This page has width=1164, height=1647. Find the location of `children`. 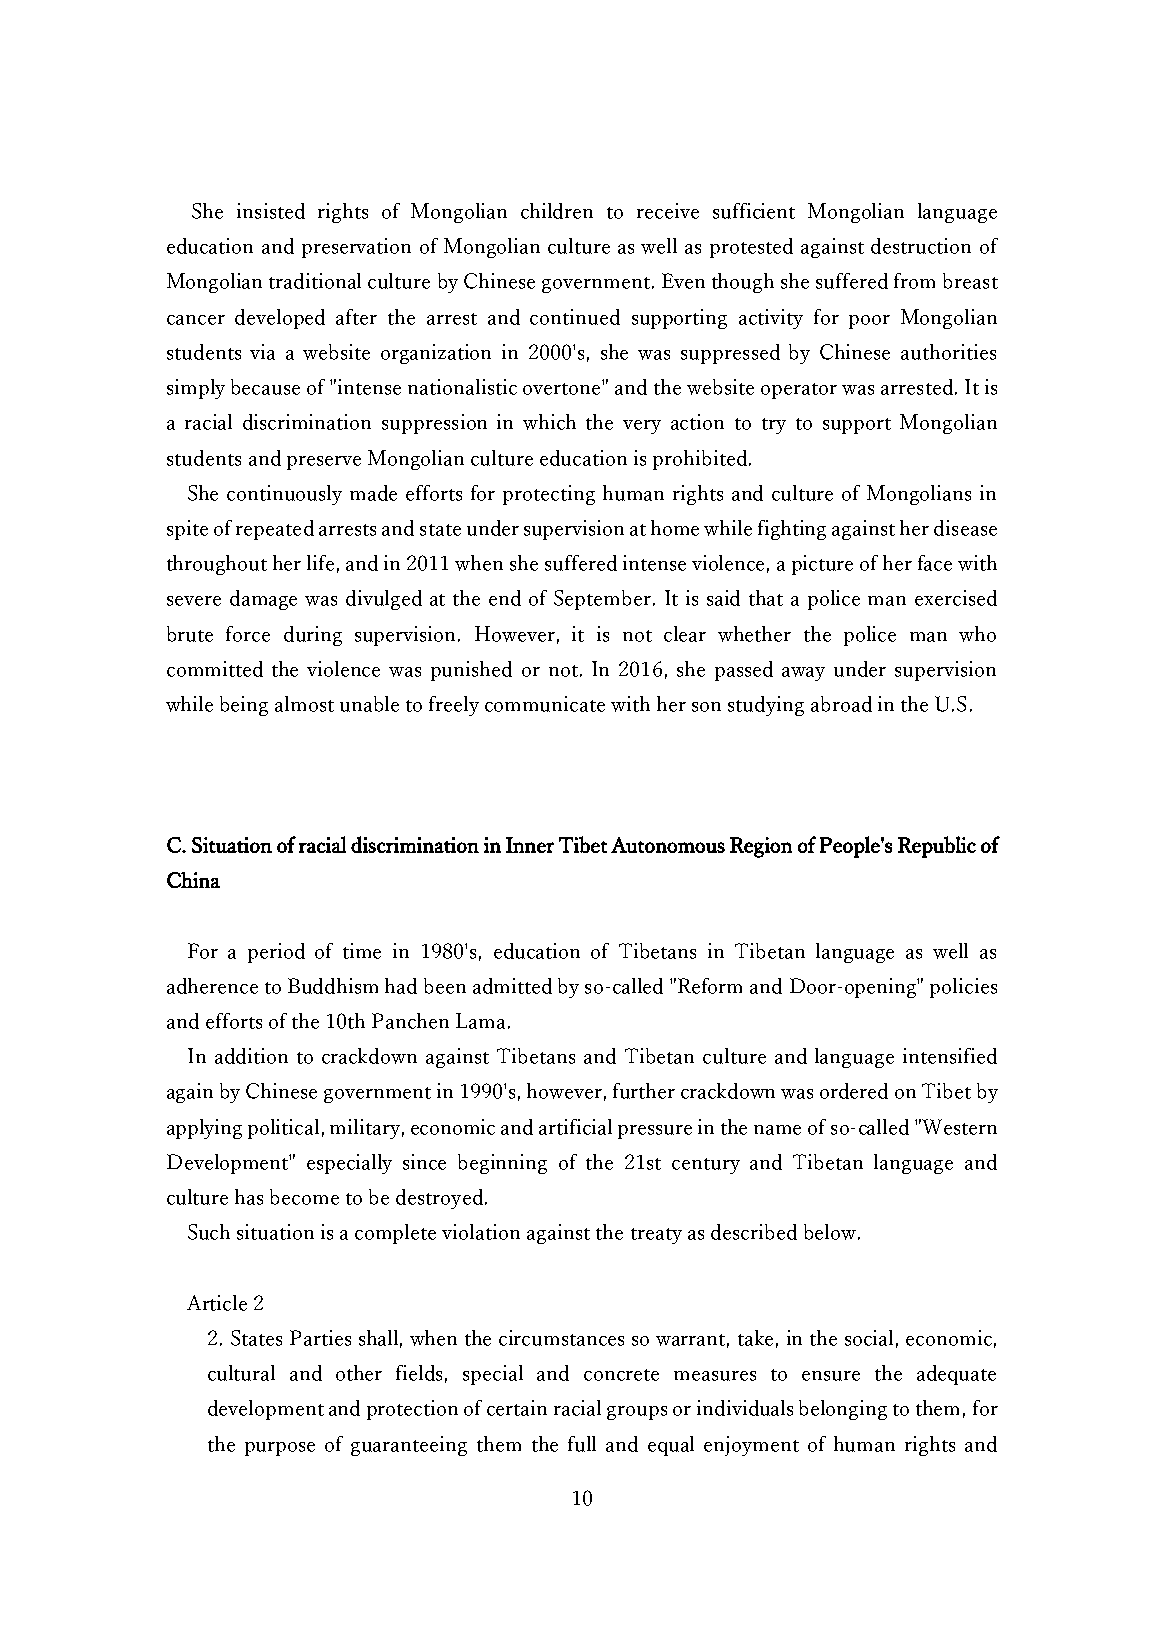

children is located at coordinates (557, 211).
